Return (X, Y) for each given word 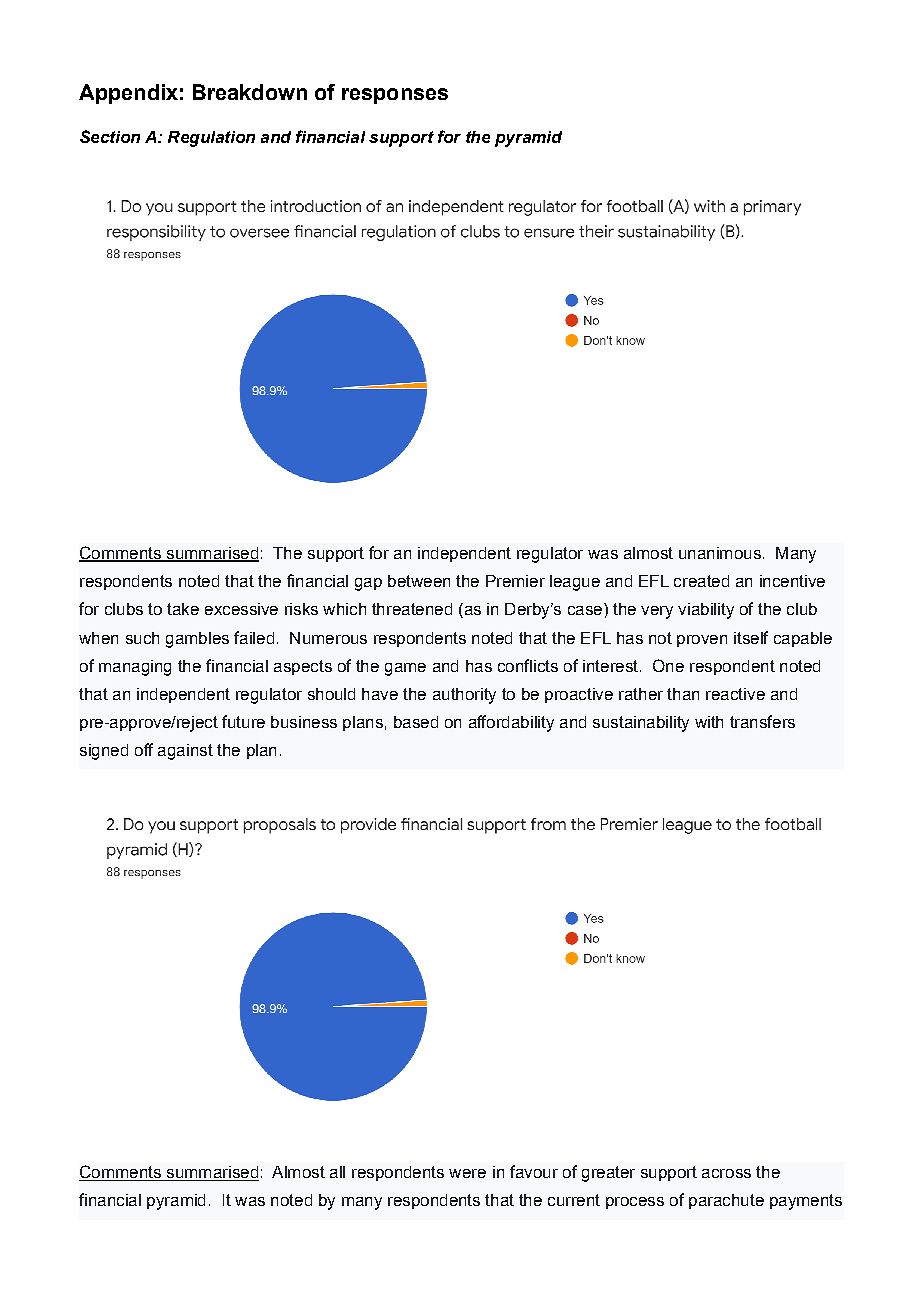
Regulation (211, 139)
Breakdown (250, 92)
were (467, 1173)
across (726, 1173)
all (337, 1172)
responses (395, 96)
